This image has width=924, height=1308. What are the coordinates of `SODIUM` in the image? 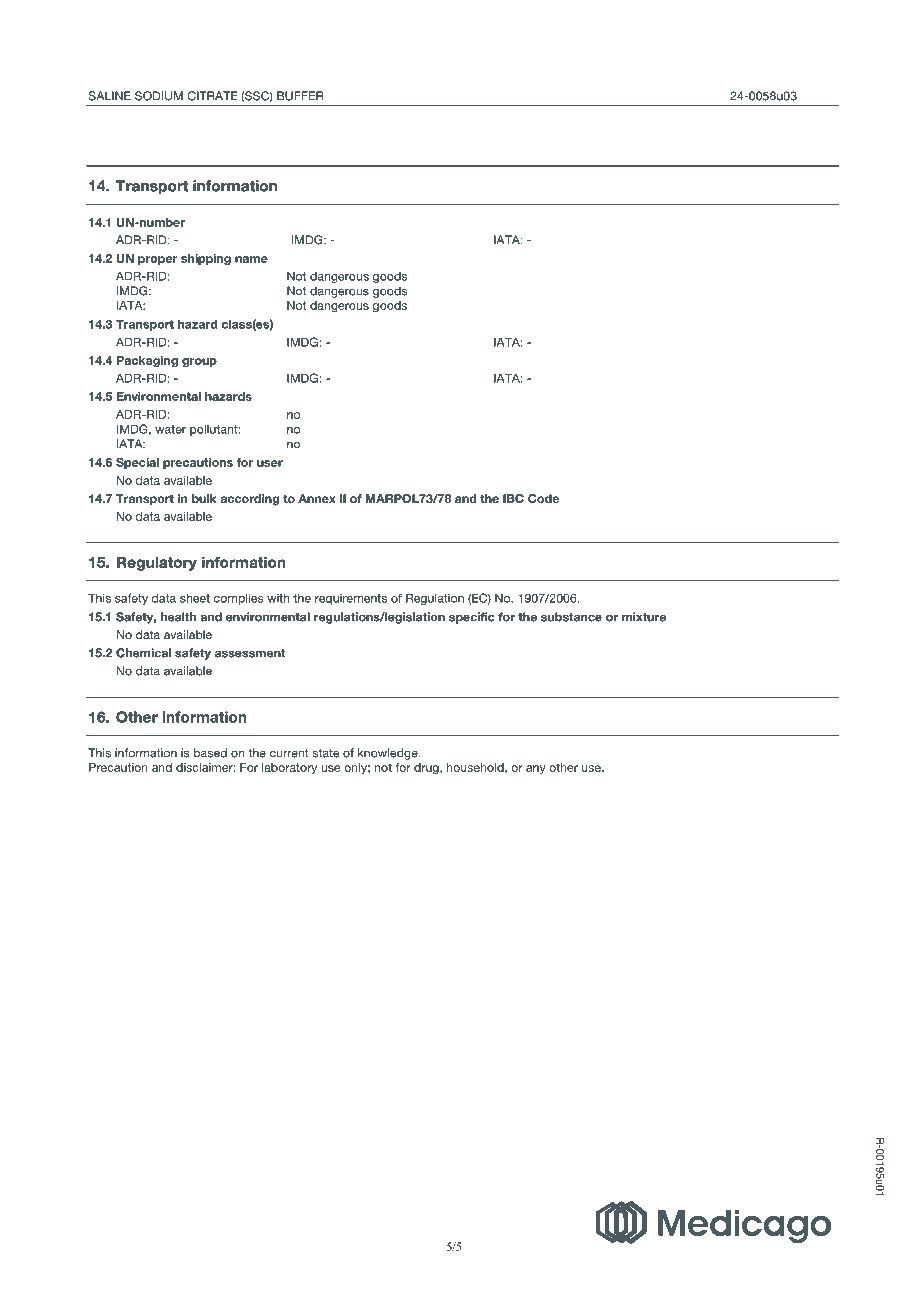 It's located at (159, 96).
